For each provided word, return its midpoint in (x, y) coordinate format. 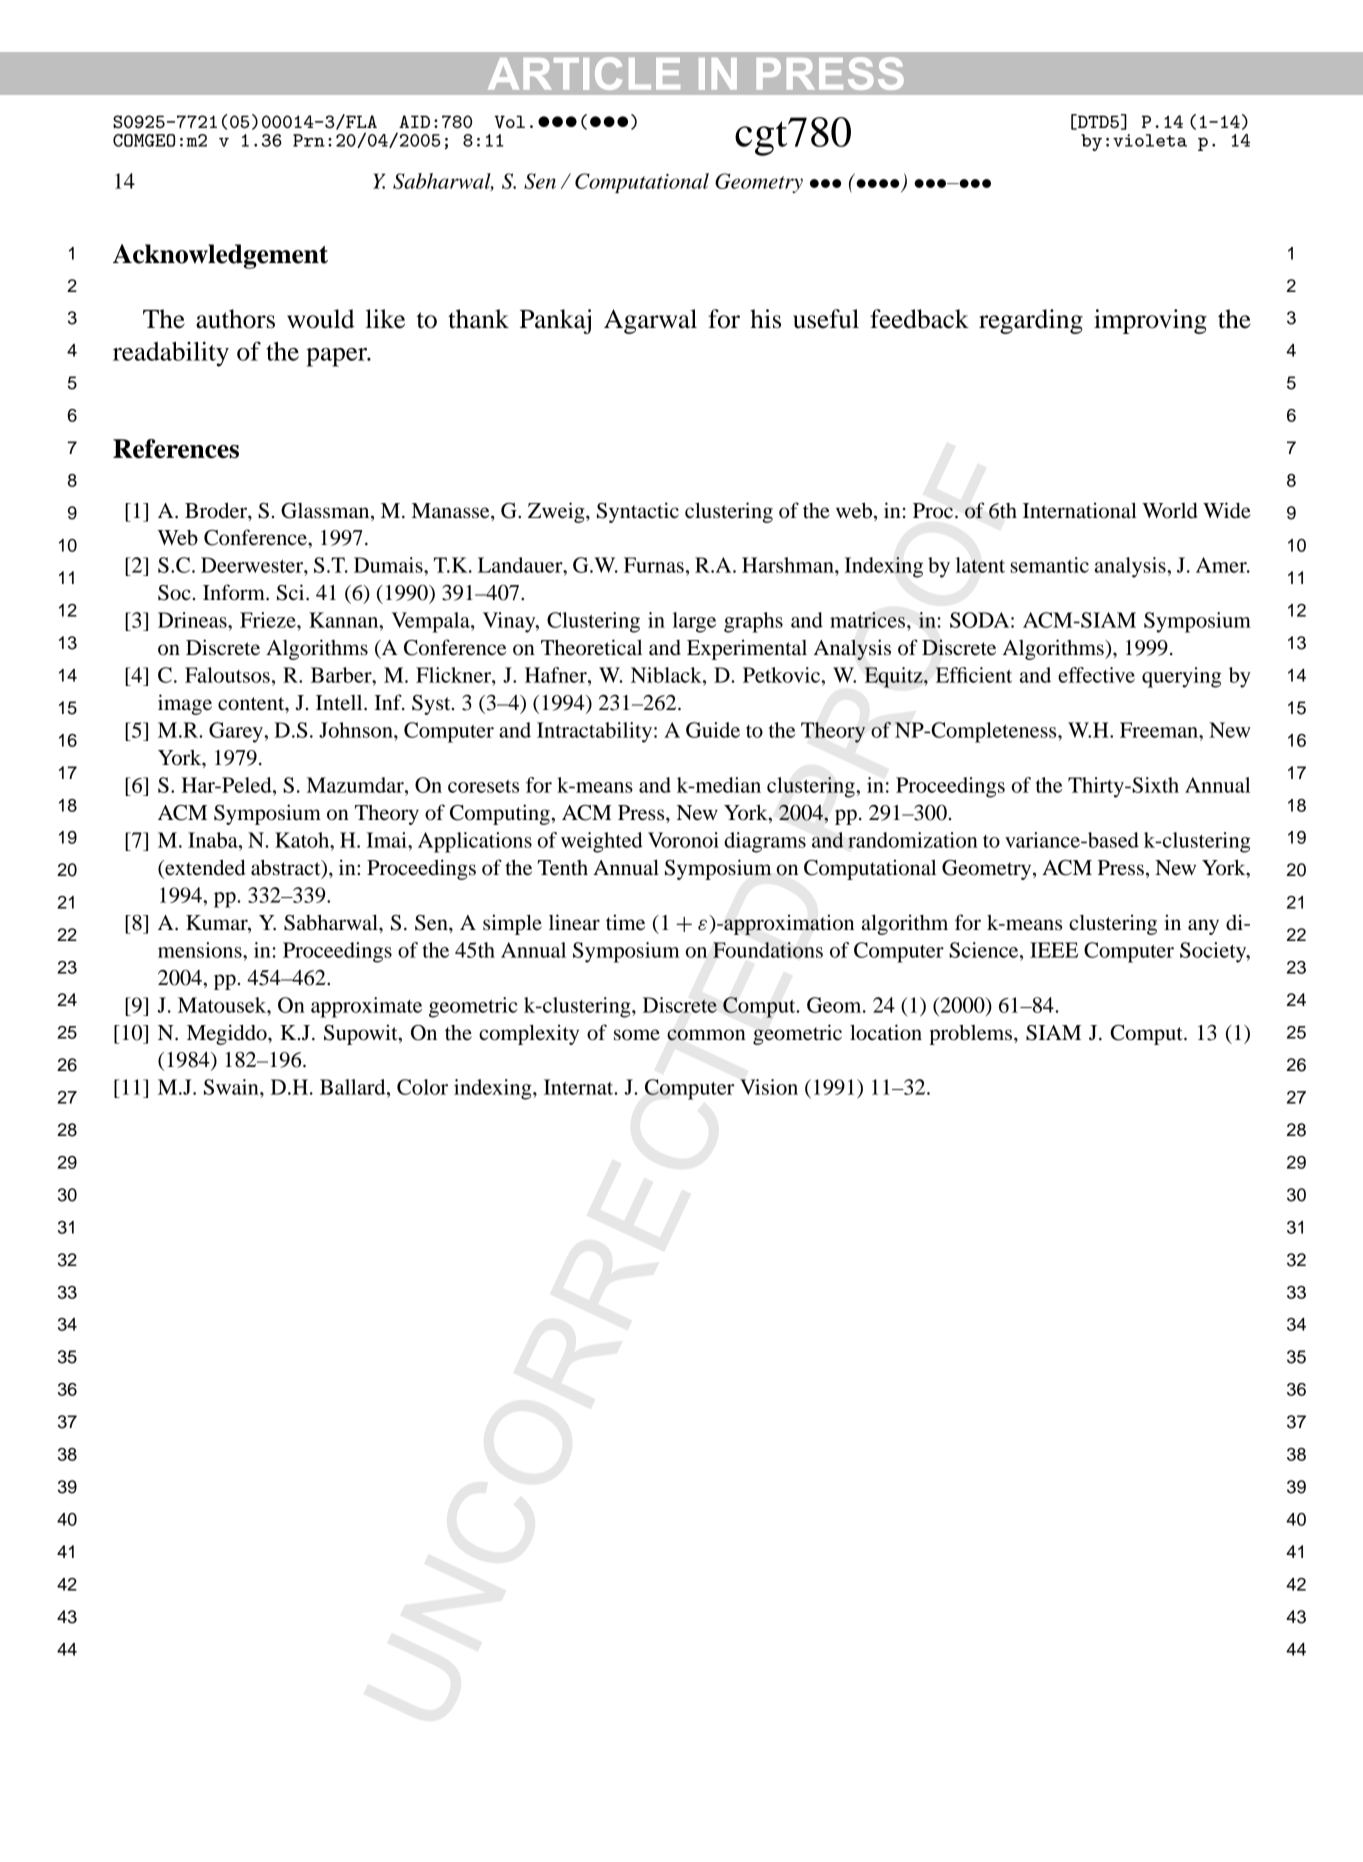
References (176, 449)
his (765, 319)
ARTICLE (584, 73)
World (1170, 511)
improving (1150, 321)
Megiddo (228, 1034)
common (706, 1035)
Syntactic (638, 512)
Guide (713, 730)
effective (1096, 675)
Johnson (357, 730)
